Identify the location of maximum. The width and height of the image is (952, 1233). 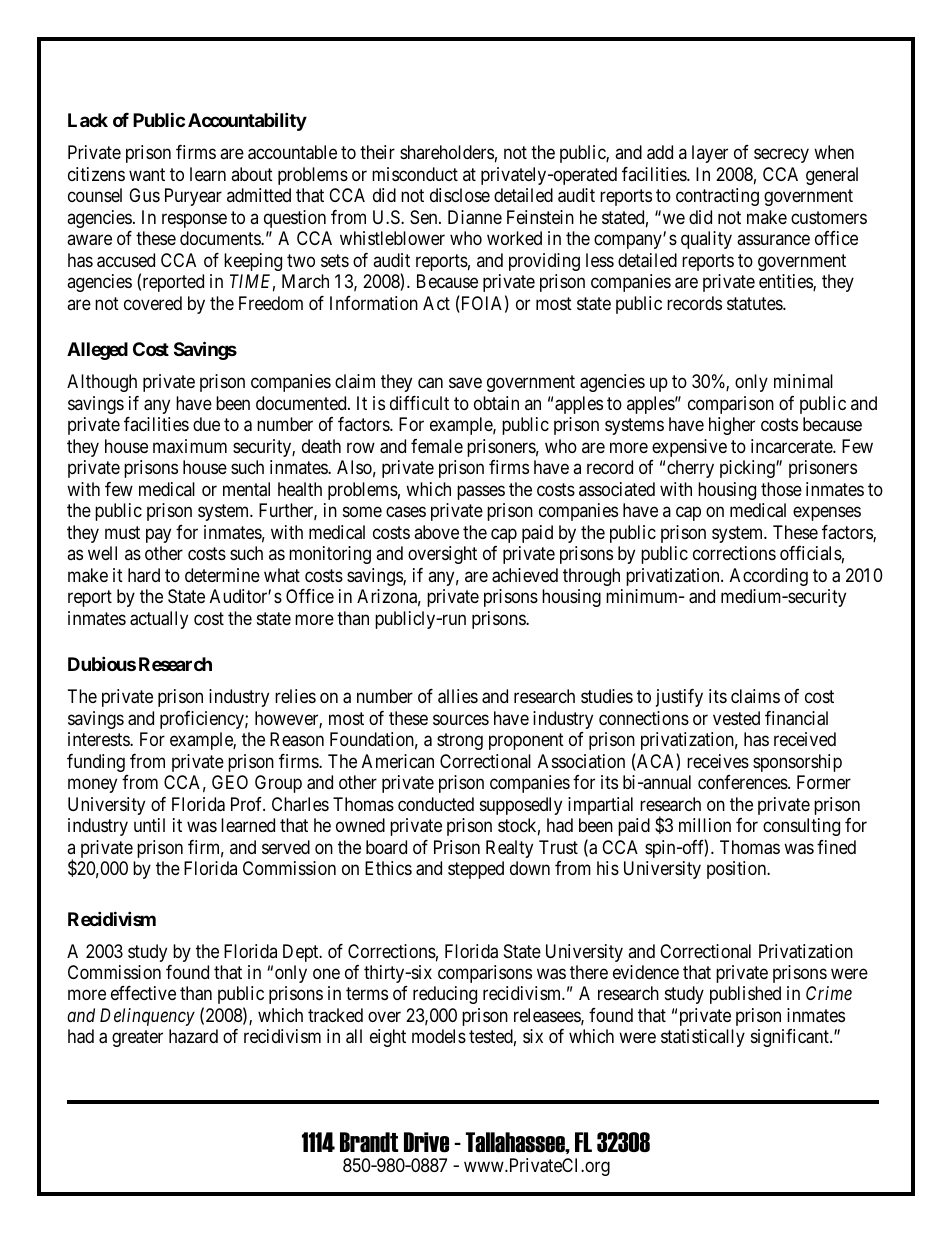
(190, 446).
